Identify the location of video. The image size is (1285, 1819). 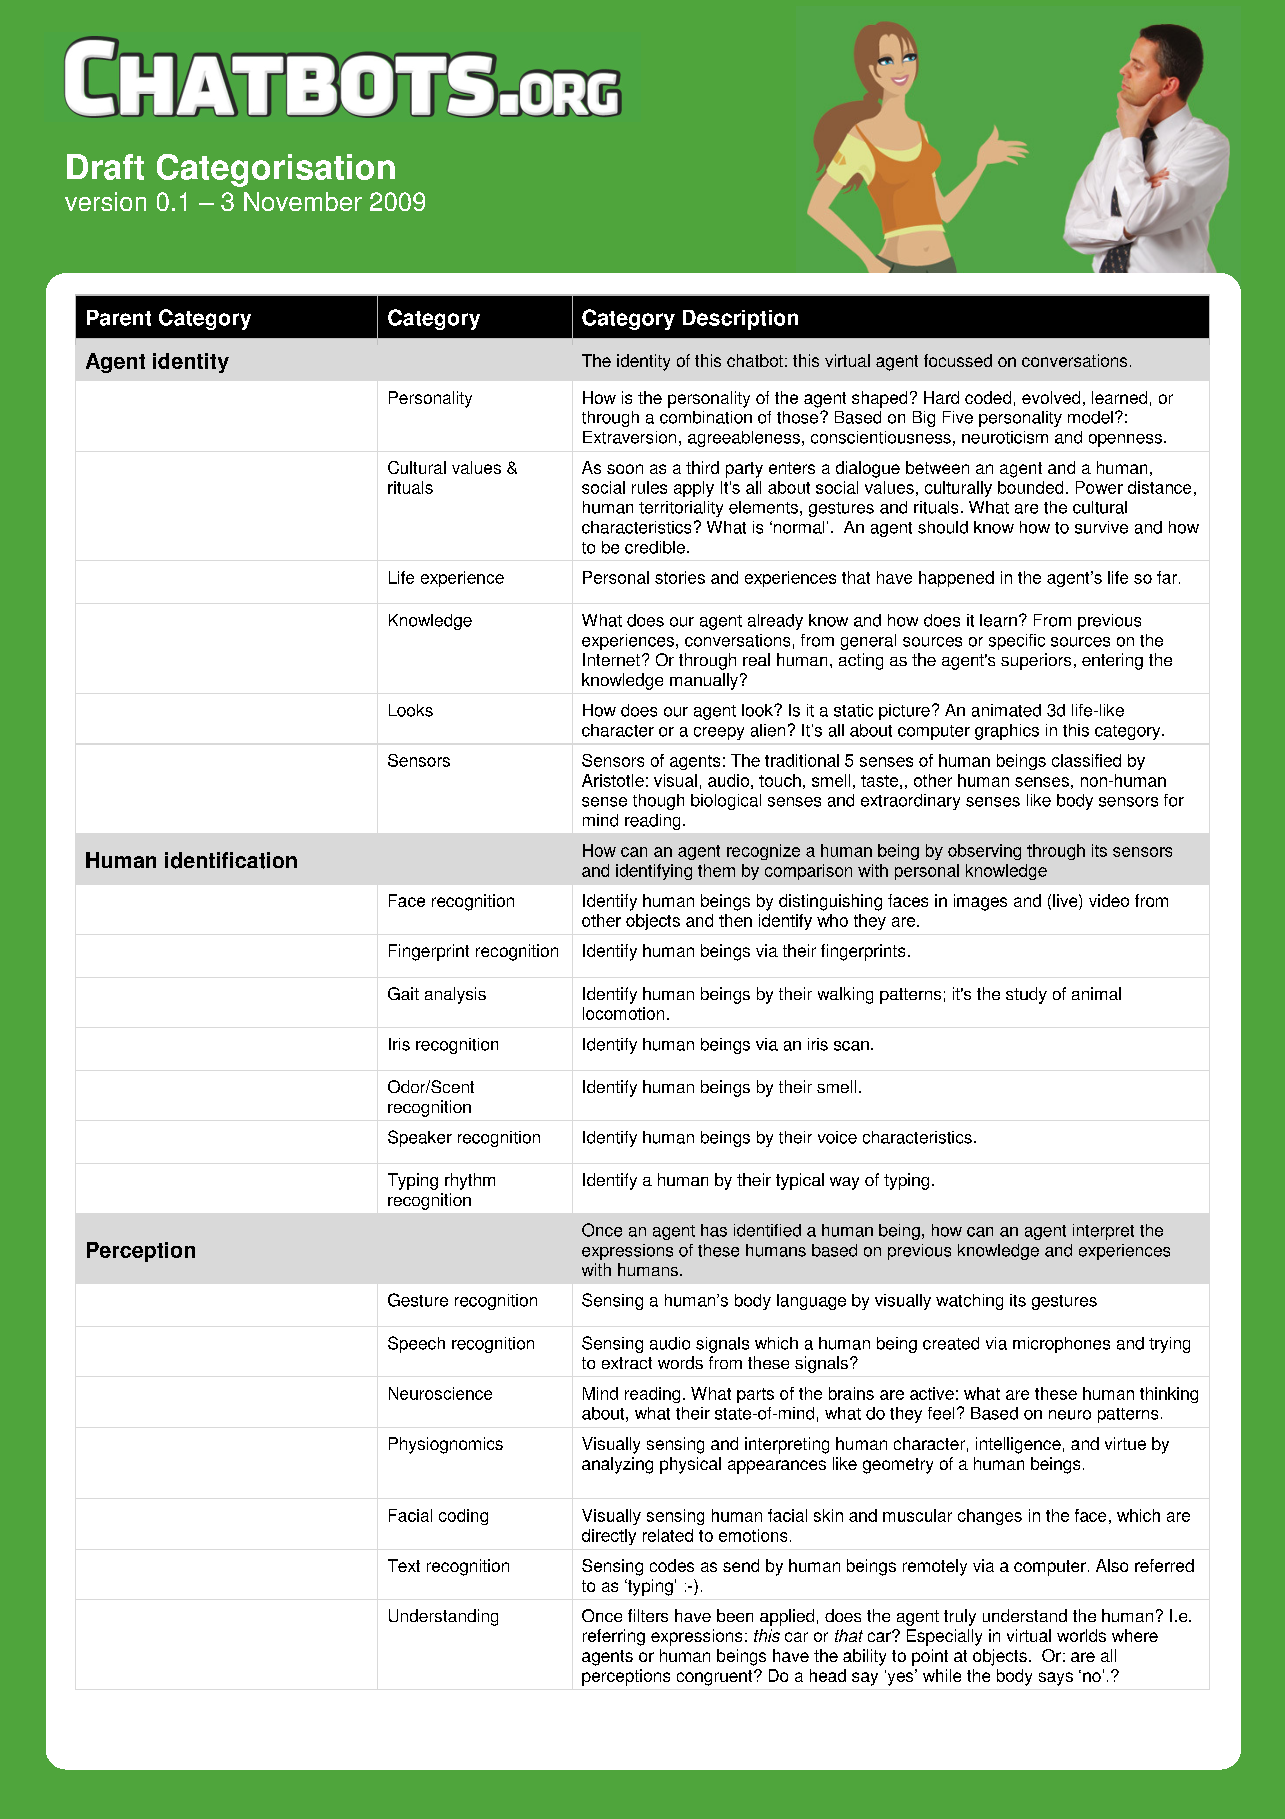
(1109, 900).
